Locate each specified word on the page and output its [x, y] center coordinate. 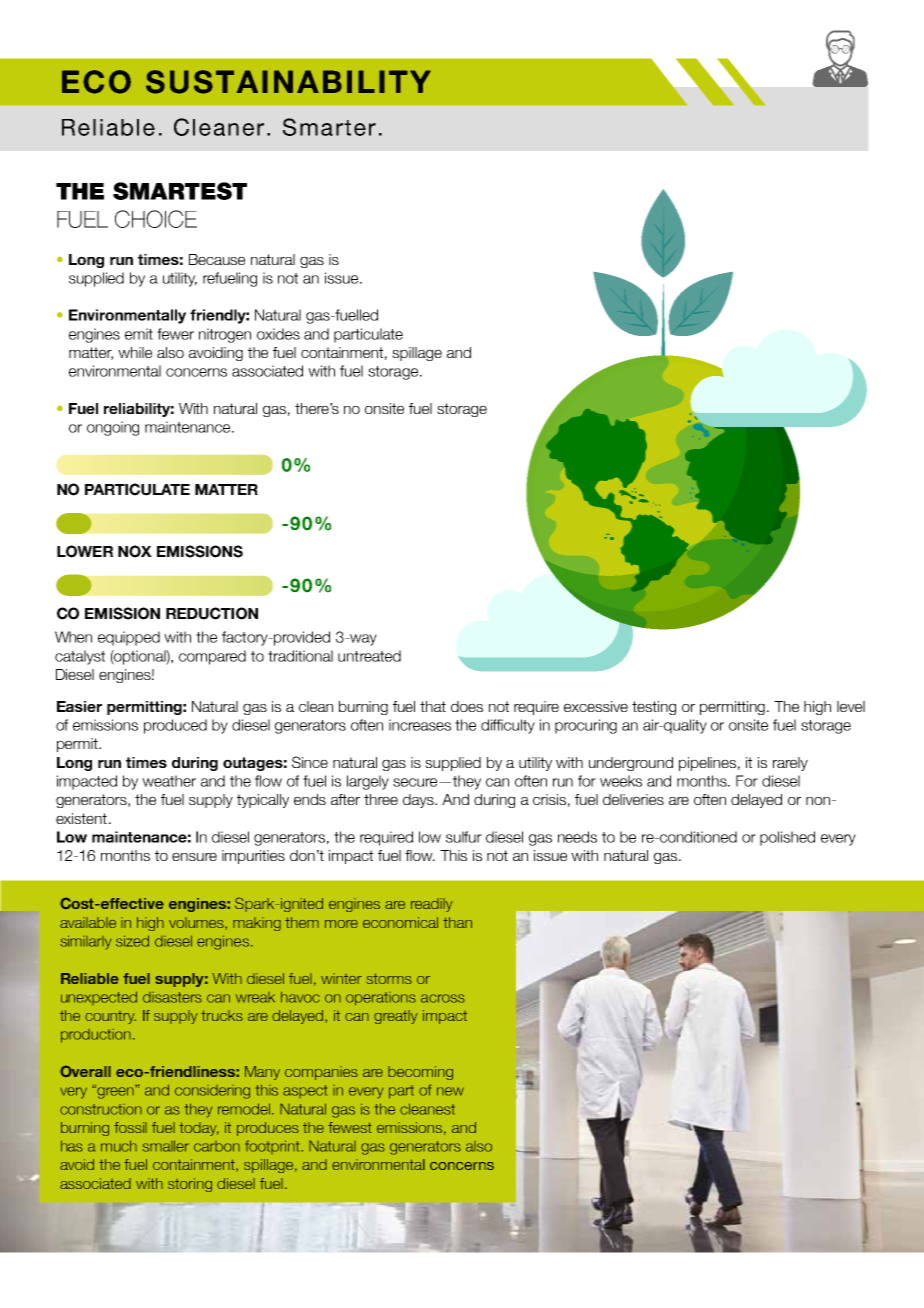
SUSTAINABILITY [288, 82]
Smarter [329, 127]
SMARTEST [180, 191]
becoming [420, 1073]
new [450, 1091]
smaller [165, 1146]
